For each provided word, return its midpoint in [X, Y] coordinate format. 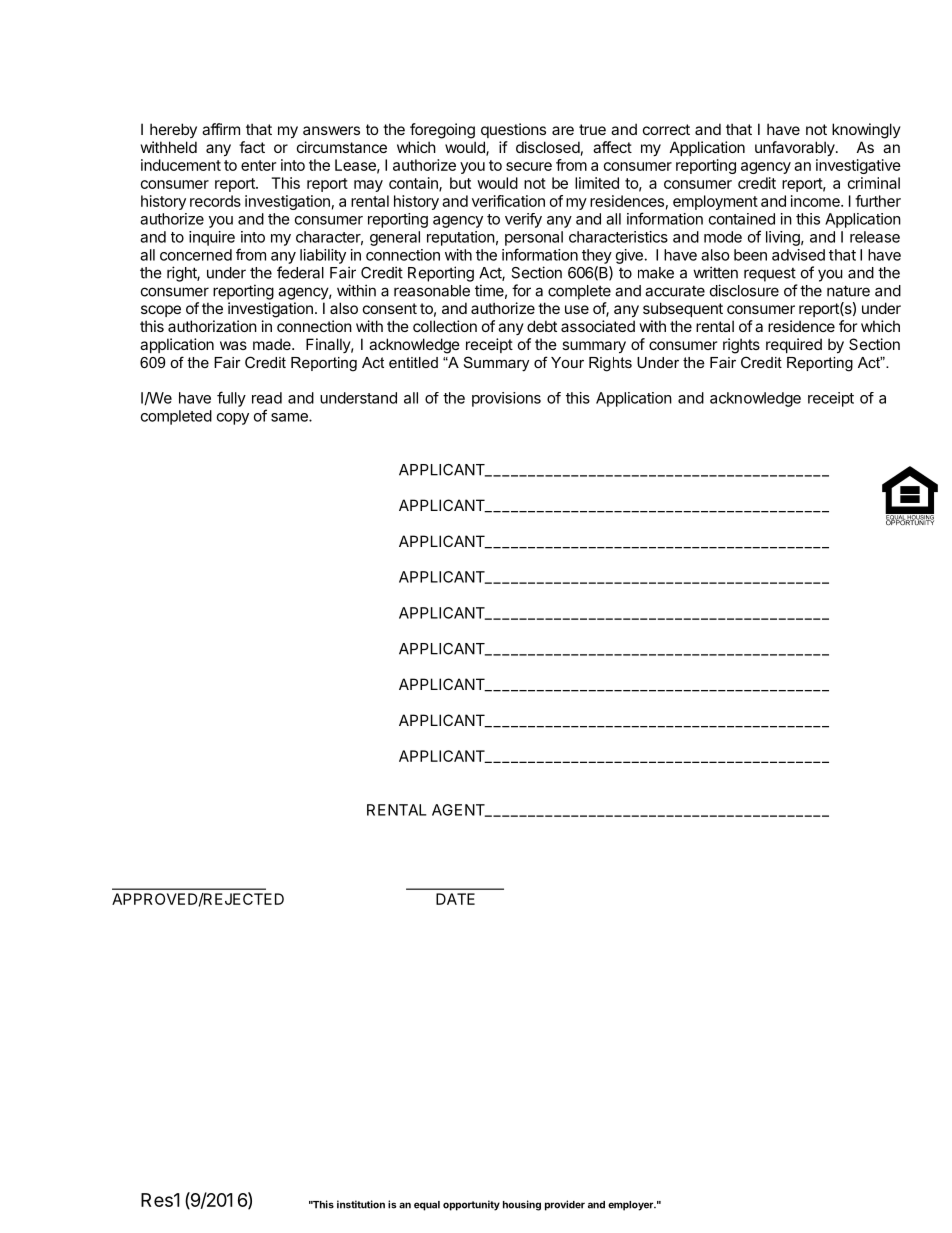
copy [233, 419]
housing [522, 1205]
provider [565, 1205]
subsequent [683, 309]
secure [529, 166]
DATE [455, 899]
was [233, 345]
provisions [506, 399]
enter [258, 165]
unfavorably [796, 148]
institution [361, 1204]
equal [427, 1206]
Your [567, 362]
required [794, 345]
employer [631, 1206]
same [290, 417]
